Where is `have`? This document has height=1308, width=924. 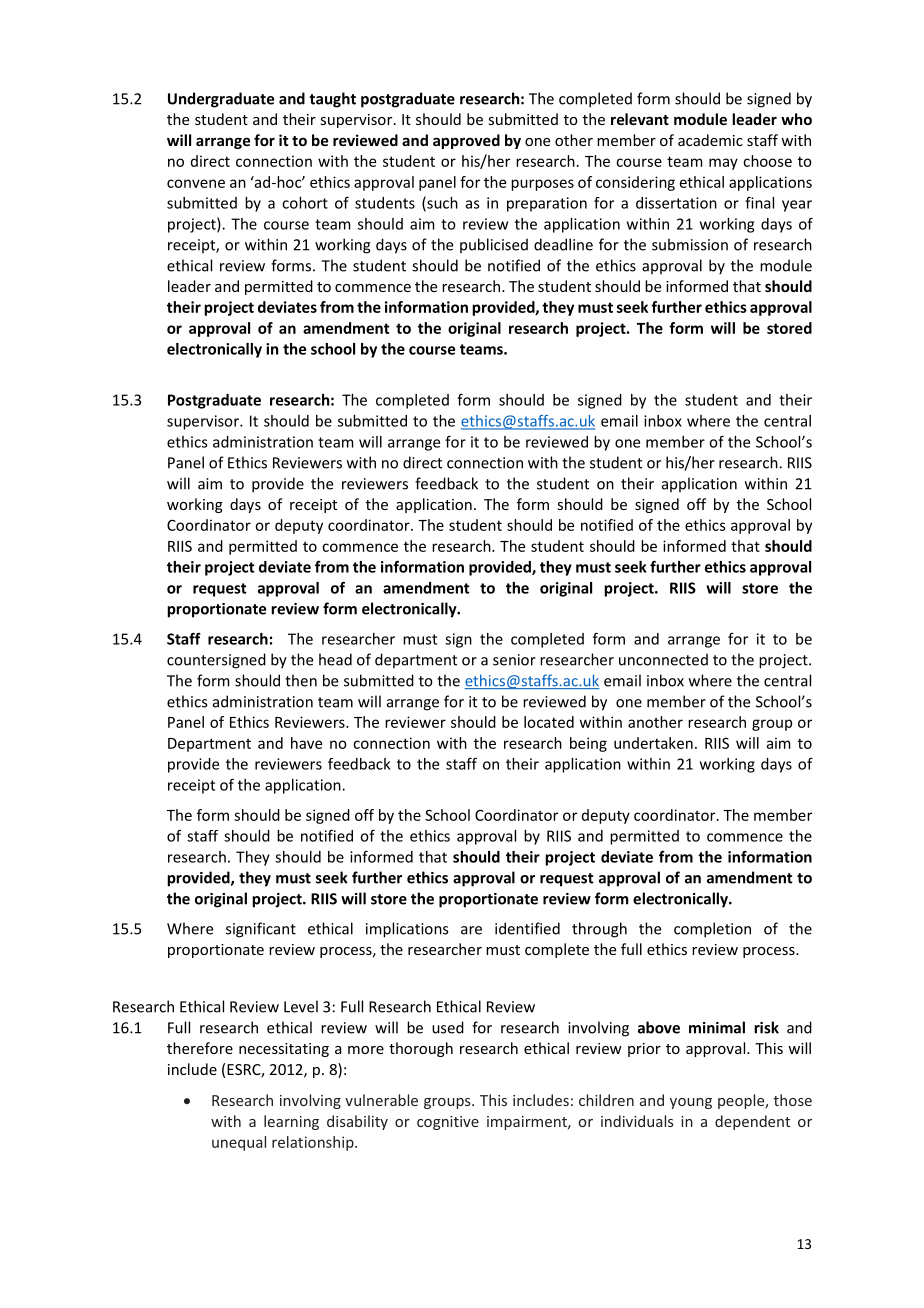 have is located at coordinates (306, 743).
